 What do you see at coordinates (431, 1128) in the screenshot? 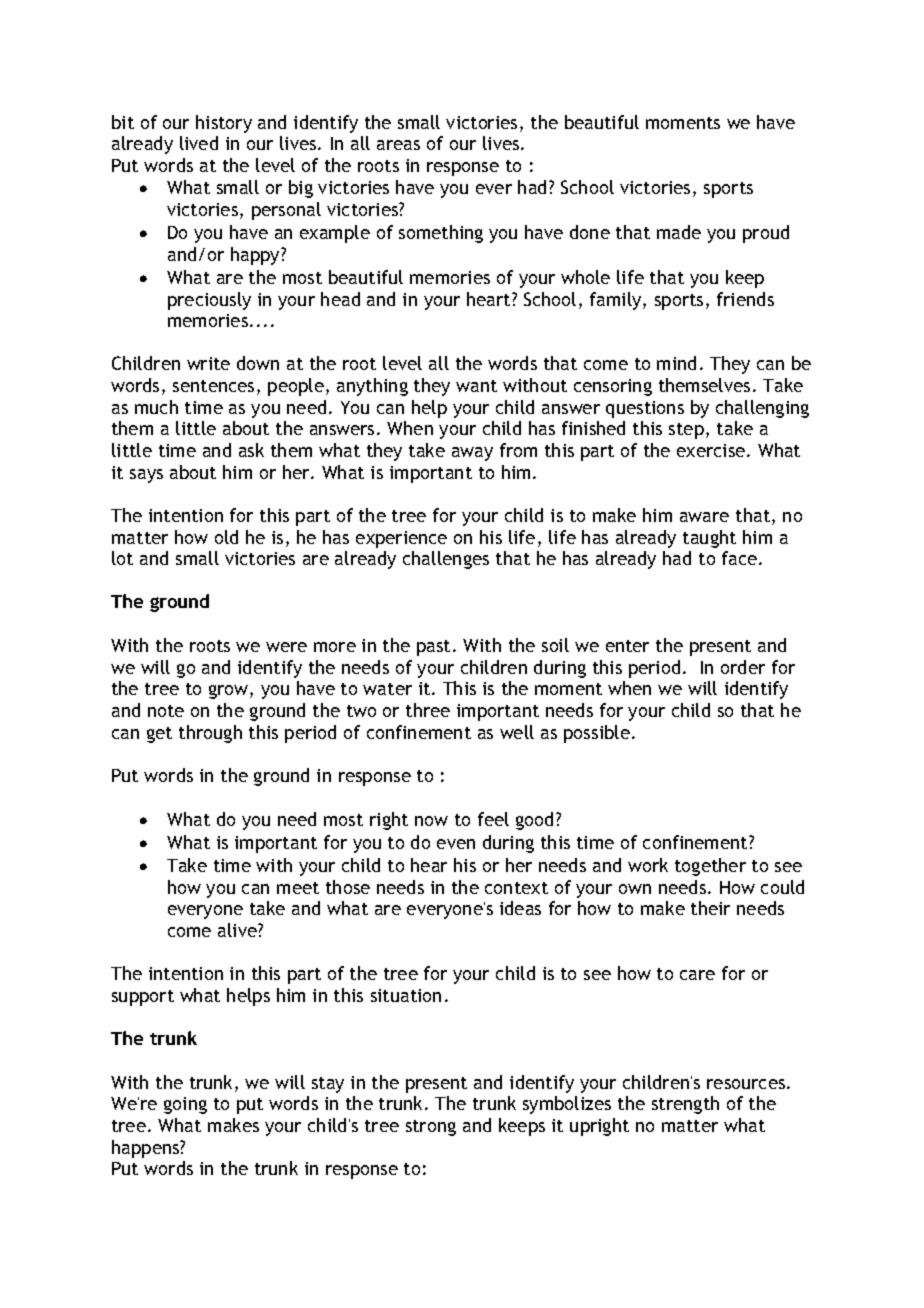
I see `strong` at bounding box center [431, 1128].
